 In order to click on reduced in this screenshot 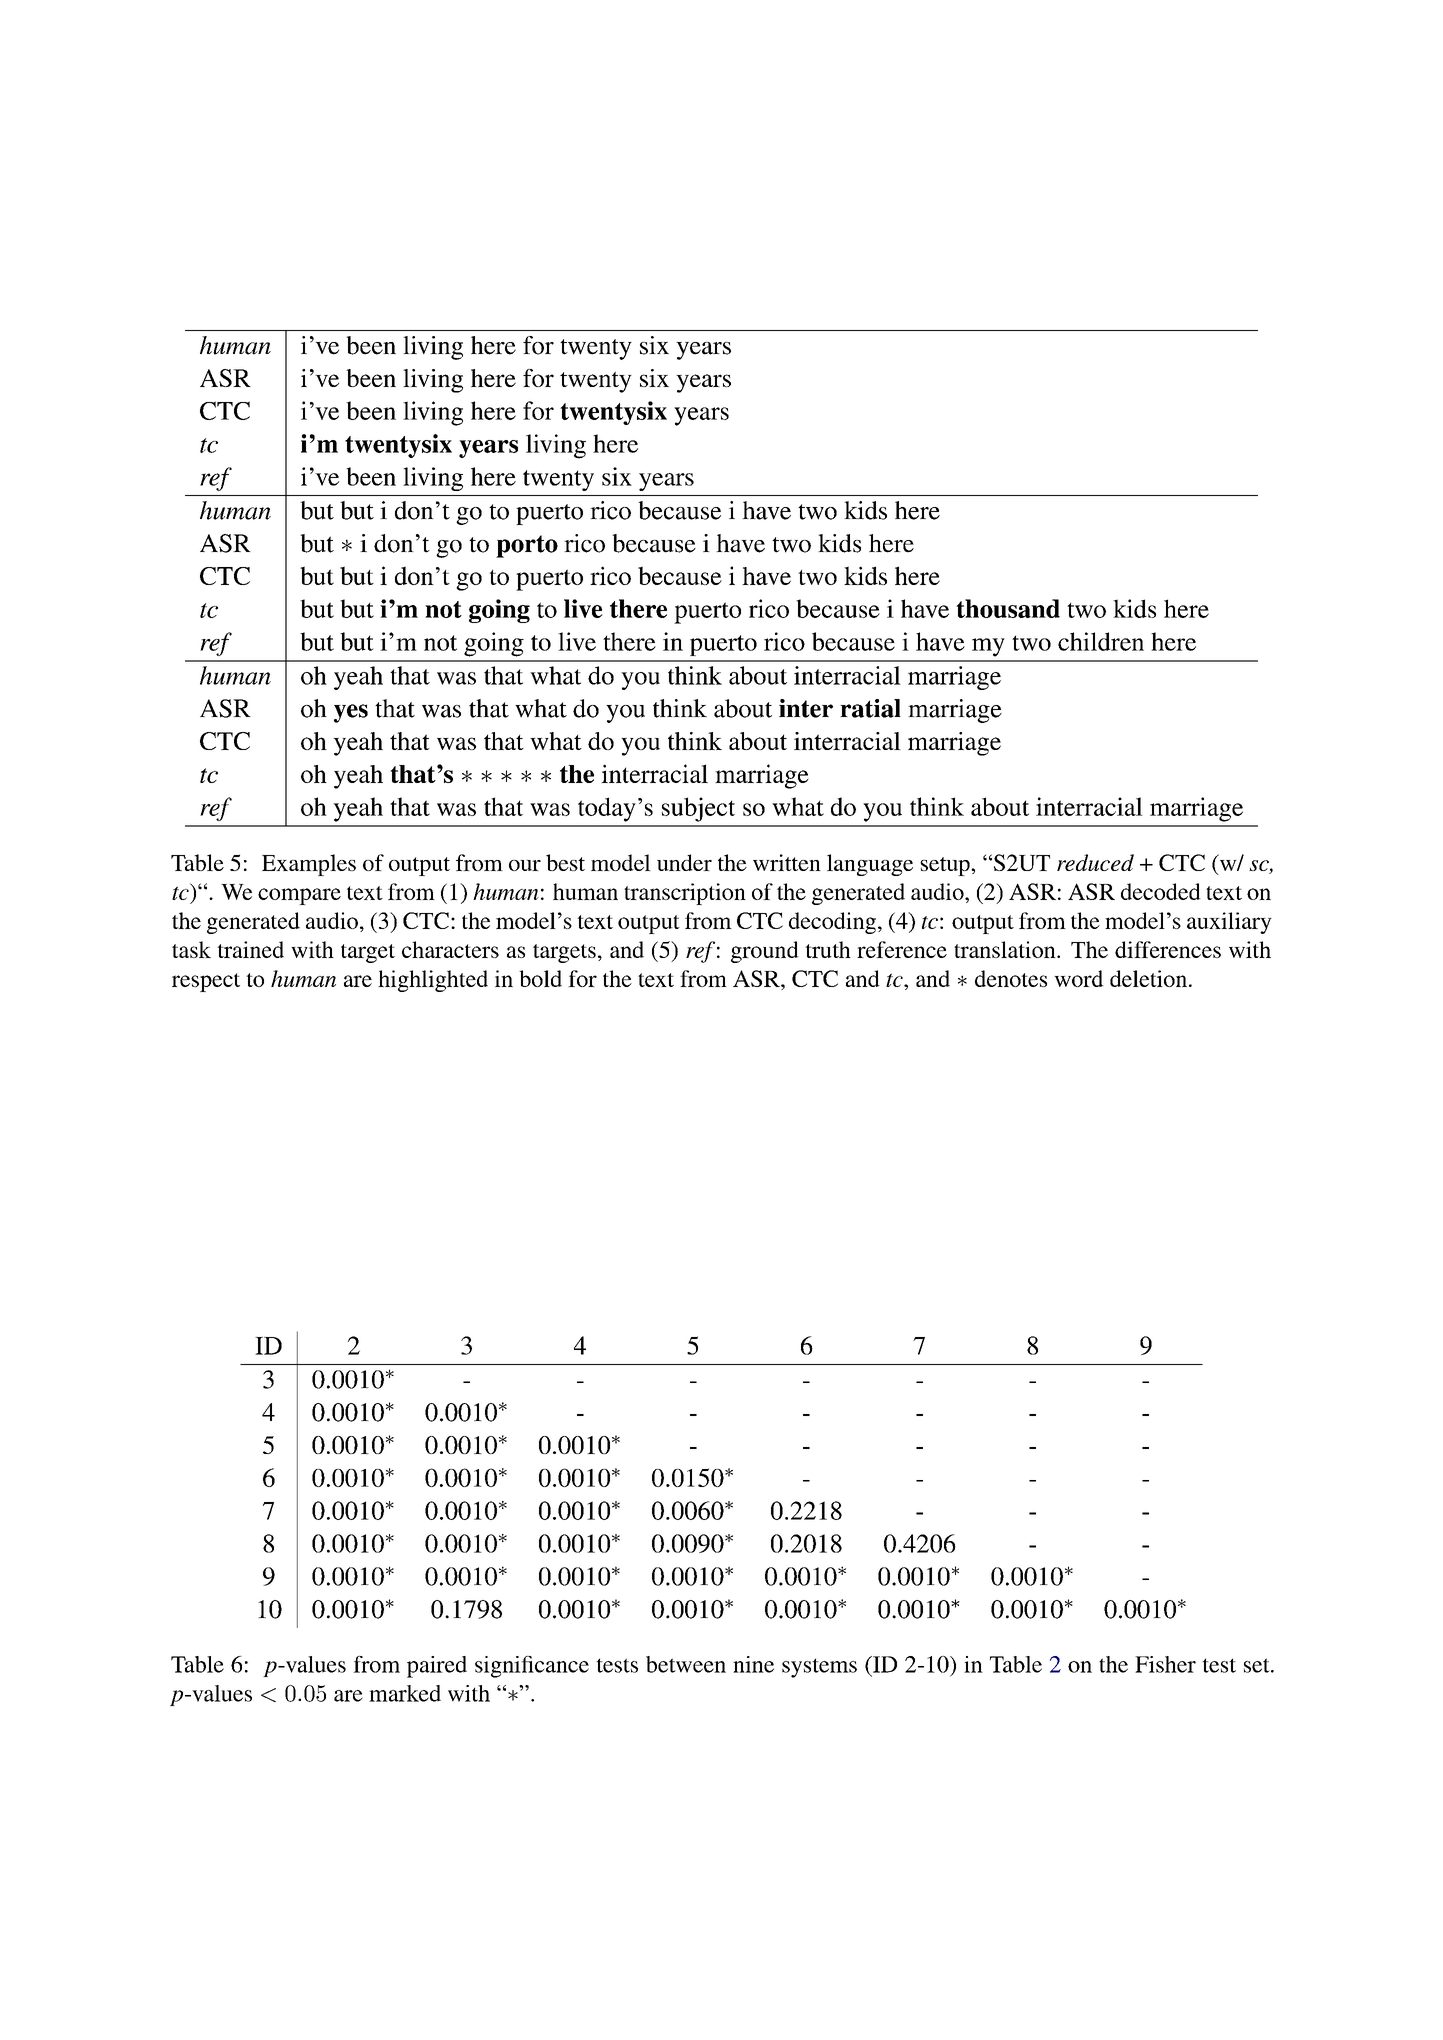, I will do `click(1095, 862)`.
